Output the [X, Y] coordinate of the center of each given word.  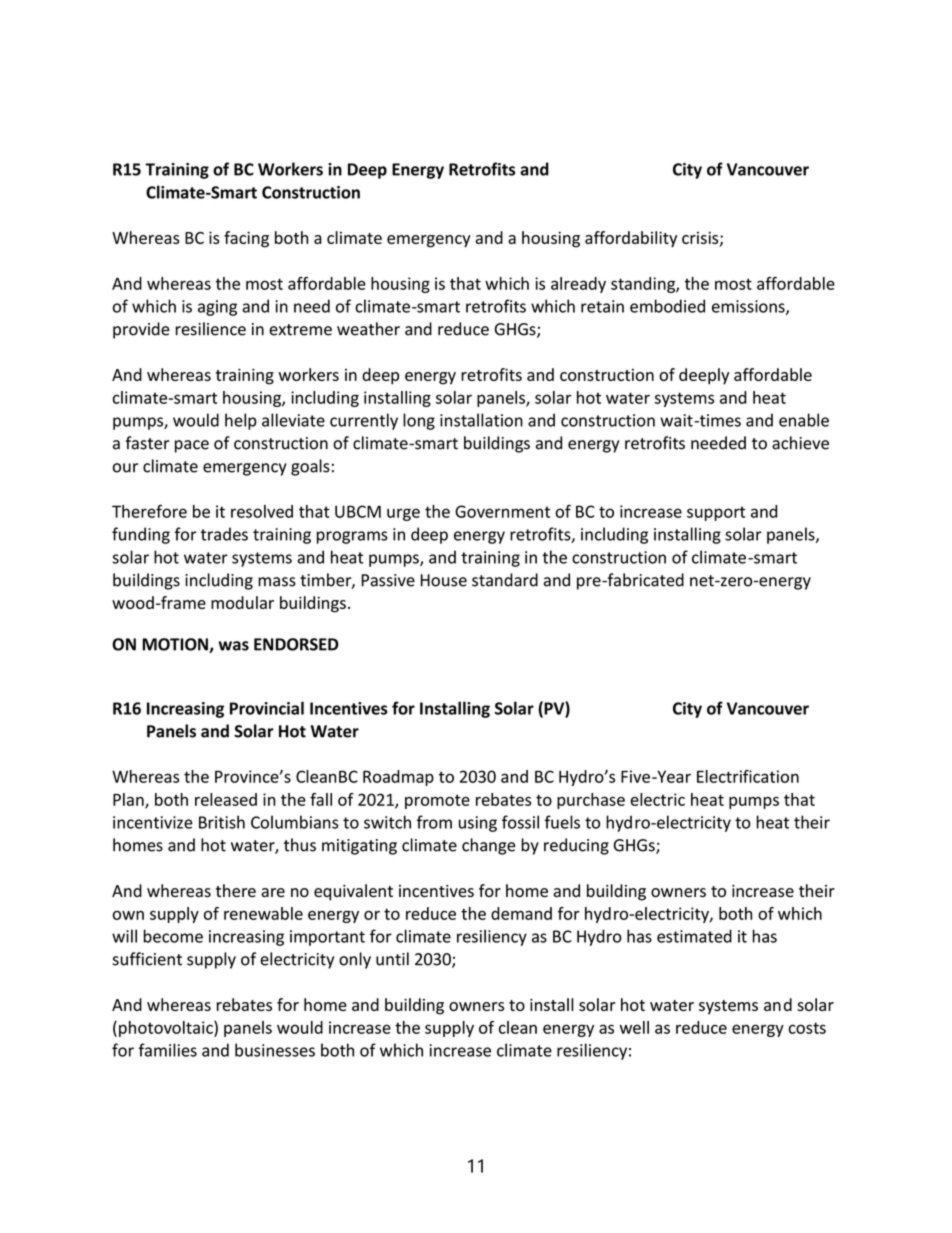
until [392, 959]
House [444, 580]
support [716, 513]
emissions [749, 307]
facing [246, 239]
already [578, 285]
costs [807, 1028]
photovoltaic [167, 1029]
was [233, 646]
